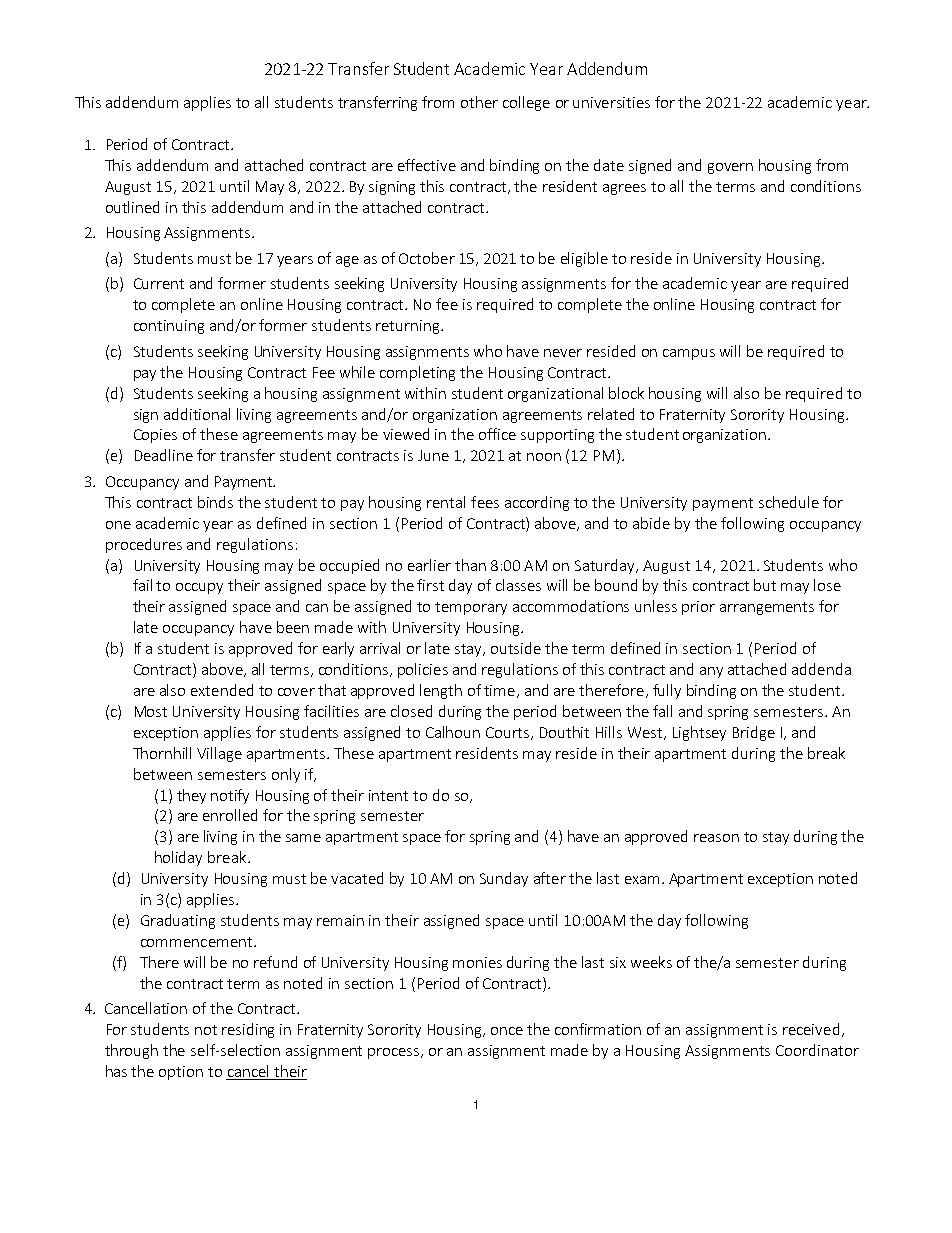 This page has height=1233, width=952. What do you see at coordinates (219, 754) in the page?
I see `Village` at bounding box center [219, 754].
